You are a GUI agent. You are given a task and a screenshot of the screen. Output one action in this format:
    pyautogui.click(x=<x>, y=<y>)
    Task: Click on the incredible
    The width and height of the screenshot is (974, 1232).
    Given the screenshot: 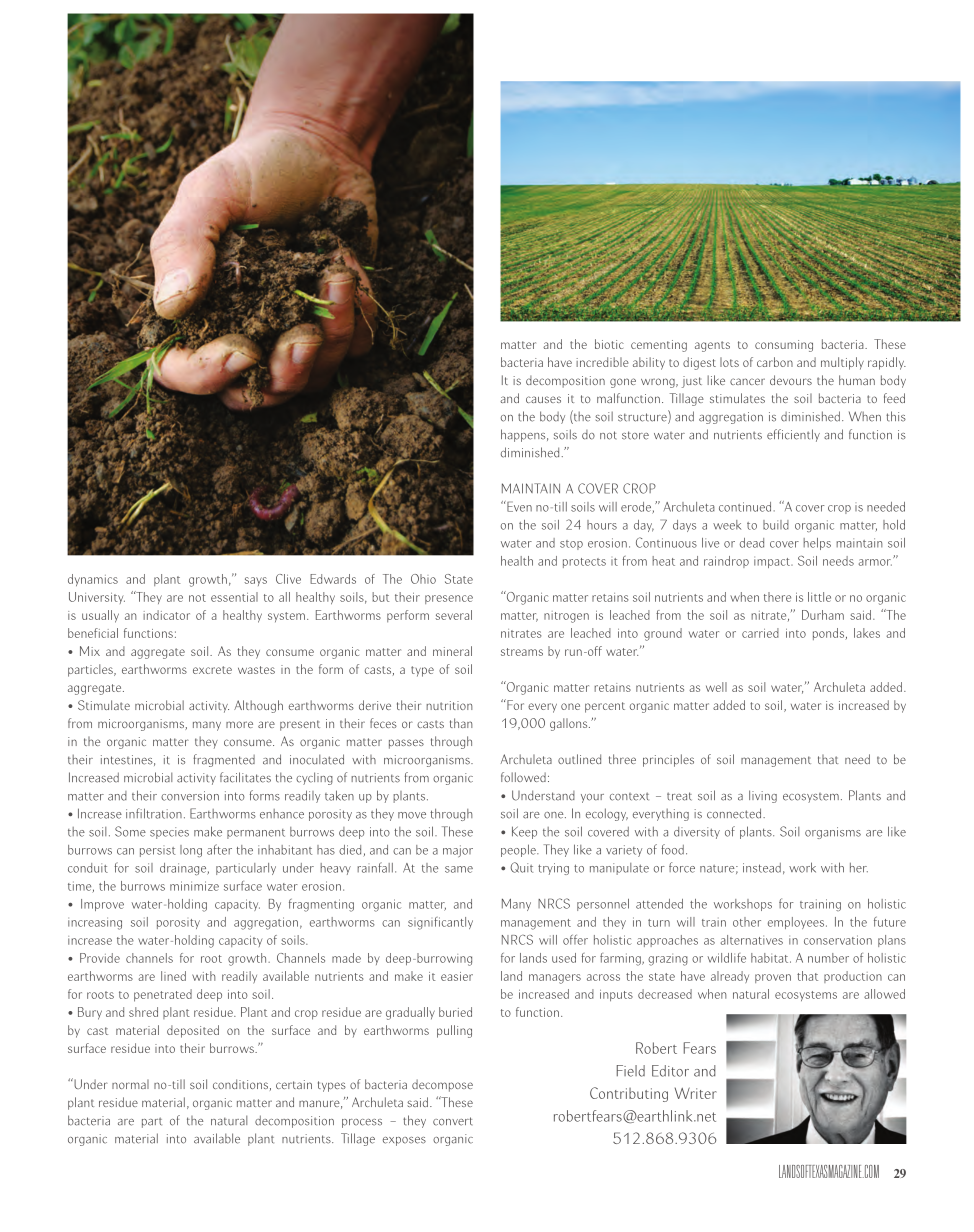 What is the action you would take?
    pyautogui.click(x=602, y=362)
